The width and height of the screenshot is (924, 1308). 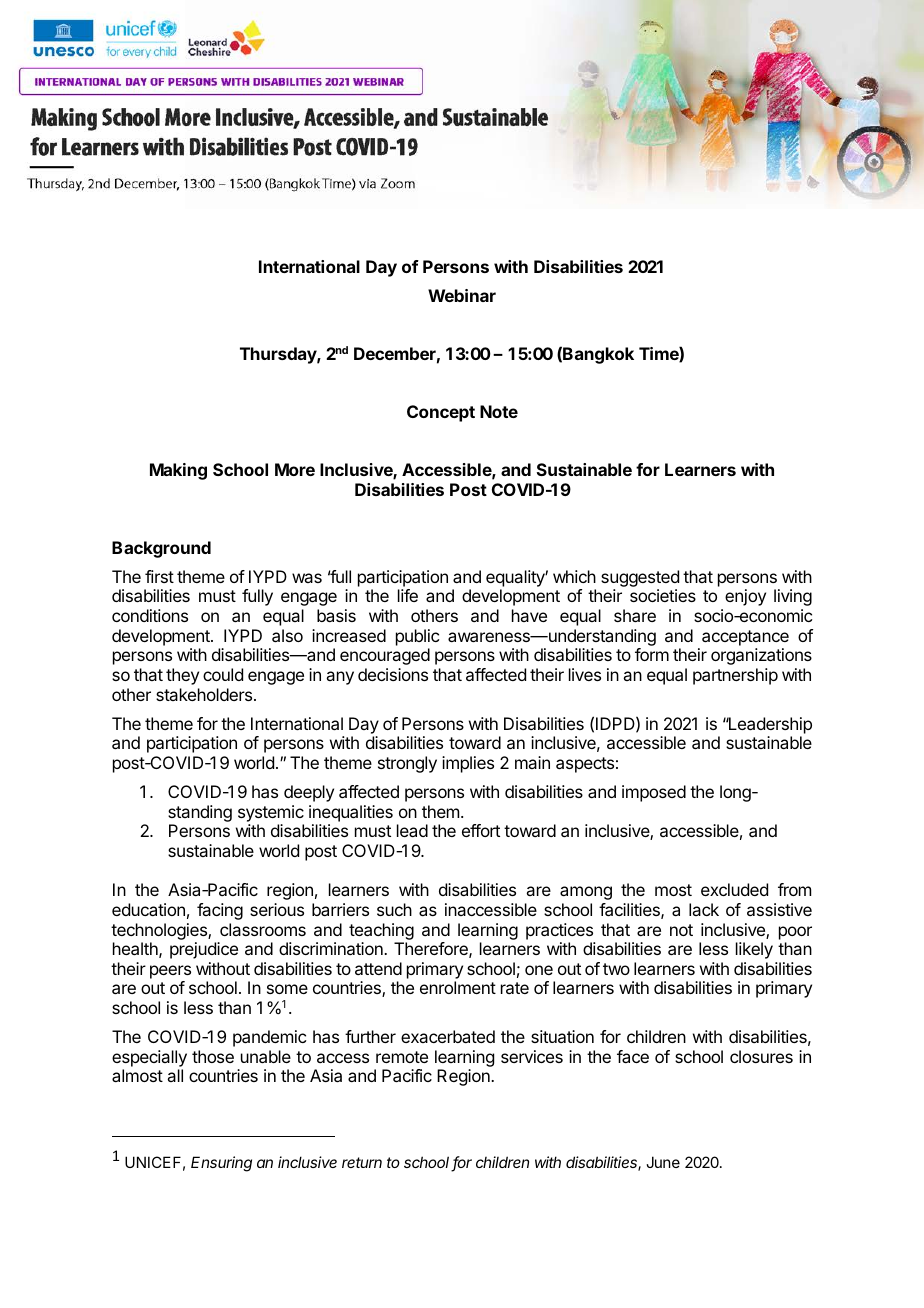 What do you see at coordinates (178, 471) in the screenshot?
I see `Making` at bounding box center [178, 471].
